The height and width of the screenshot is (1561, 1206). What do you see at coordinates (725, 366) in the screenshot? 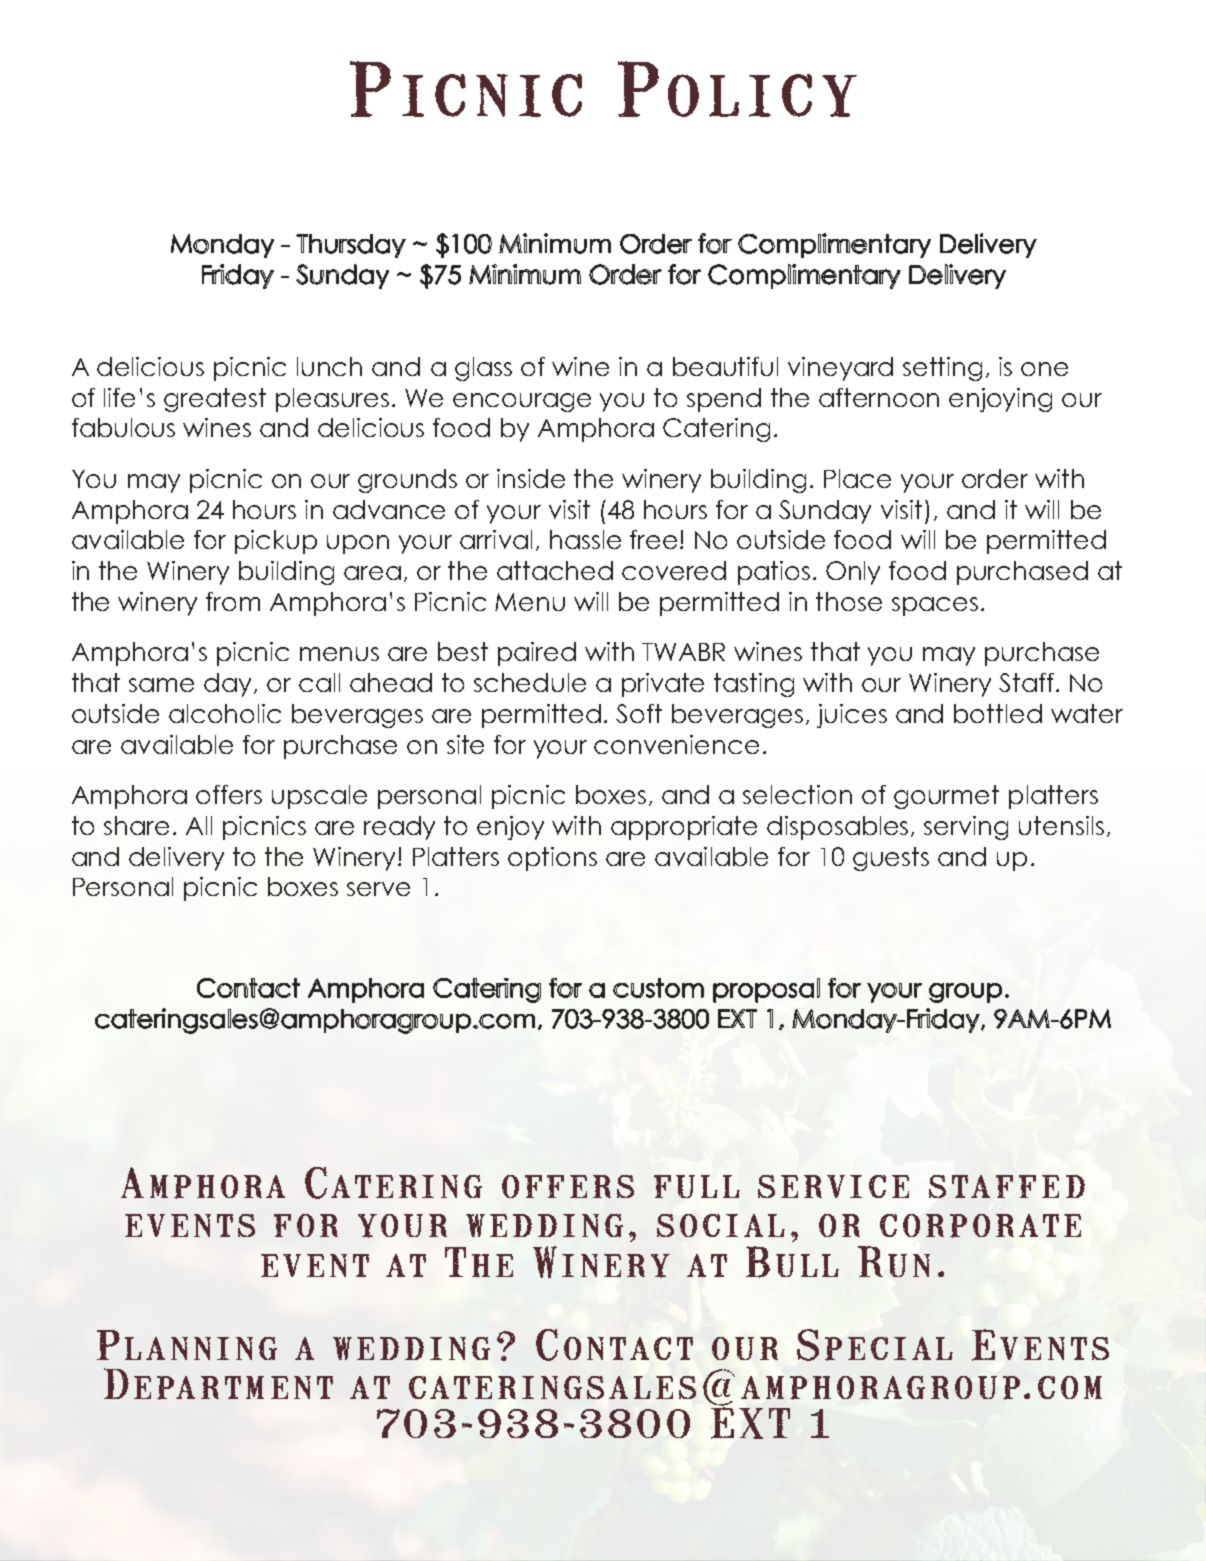
I see `beautiful` at bounding box center [725, 366].
